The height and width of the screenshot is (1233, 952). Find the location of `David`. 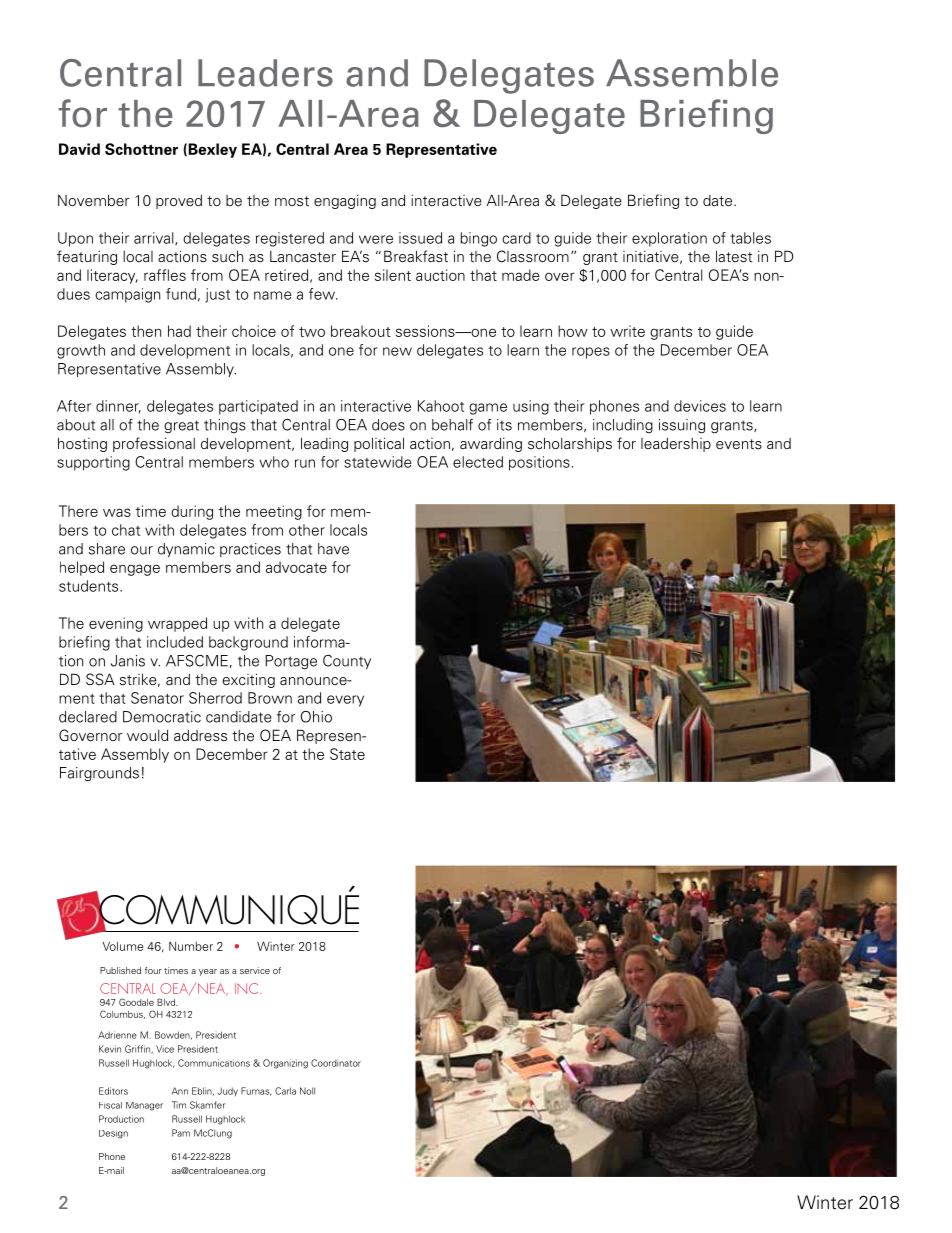

David is located at coordinates (79, 149).
